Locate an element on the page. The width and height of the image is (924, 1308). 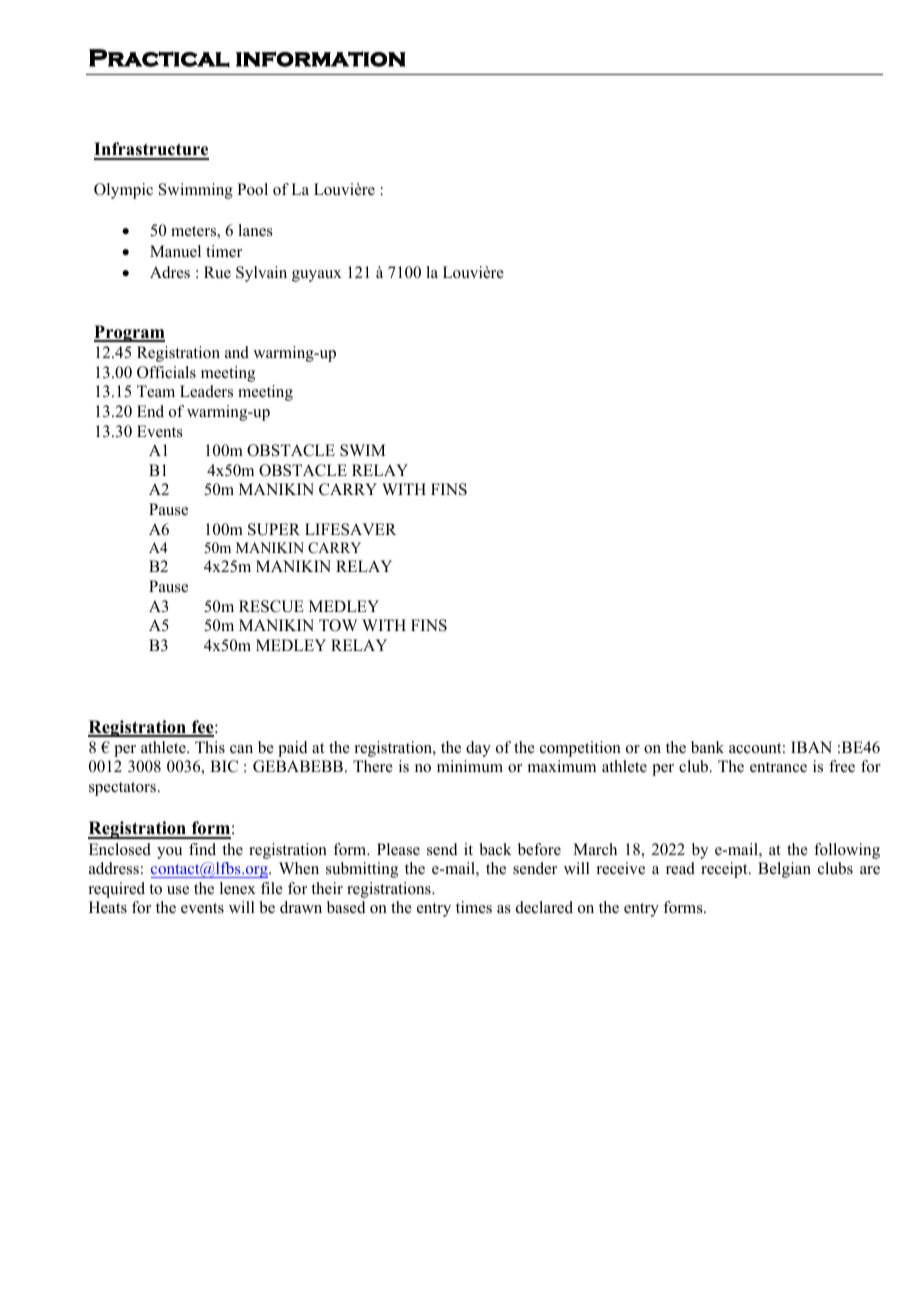
bank is located at coordinates (707, 747).
